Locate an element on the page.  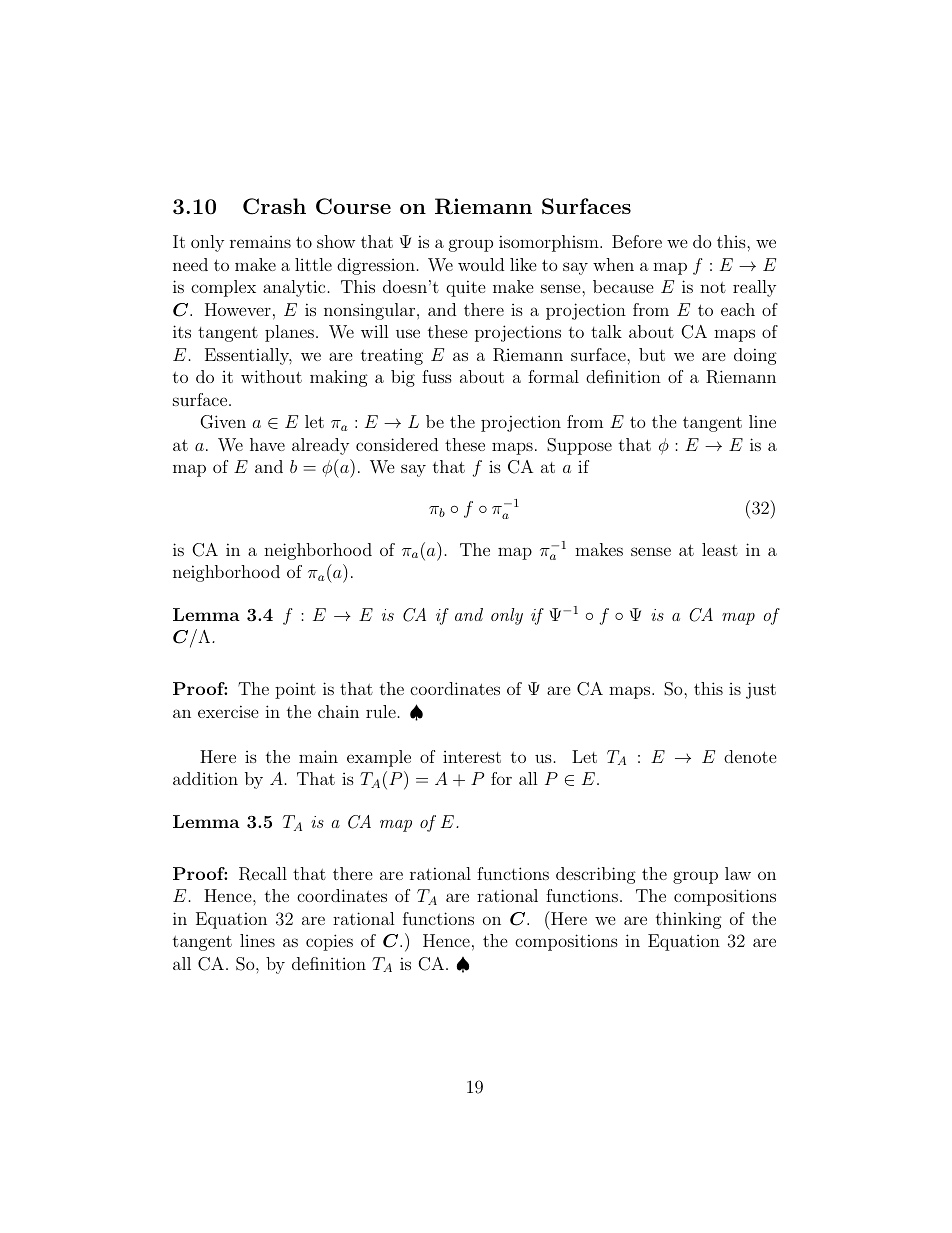
describing is located at coordinates (596, 875).
